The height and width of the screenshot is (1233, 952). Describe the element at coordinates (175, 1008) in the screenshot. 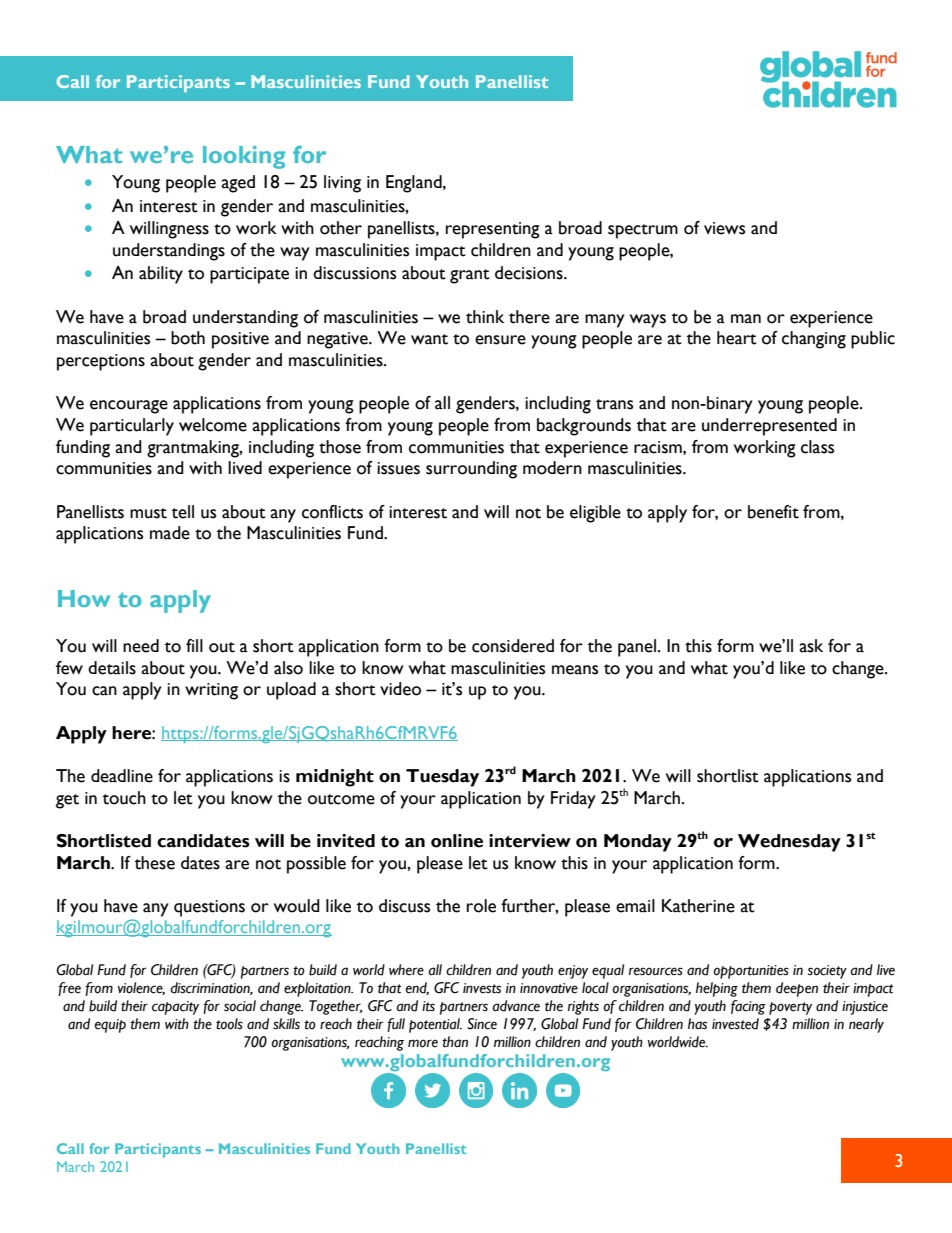

I see `capacity` at that location.
